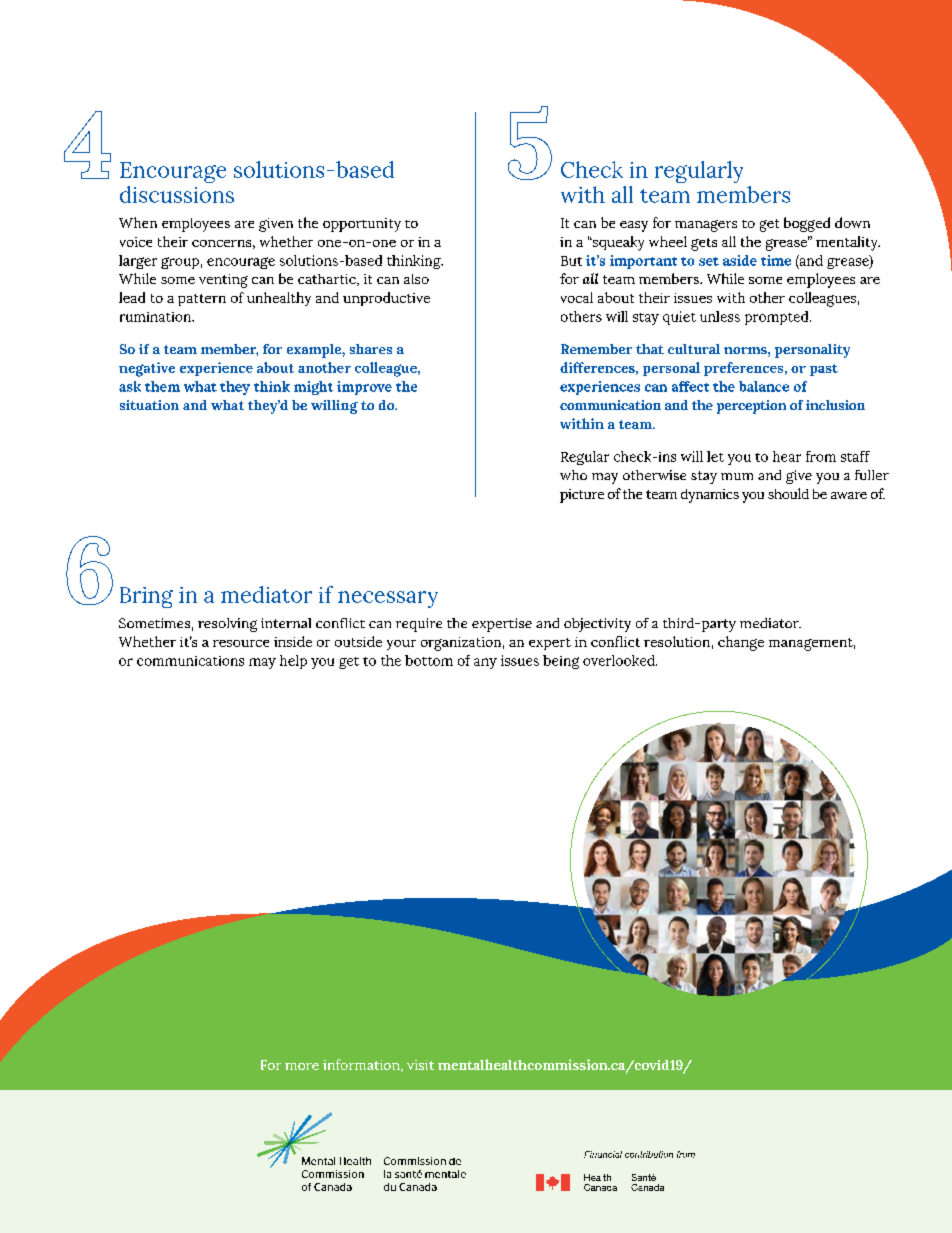  Describe the element at coordinates (485, 663) in the screenshot. I see `any` at that location.
